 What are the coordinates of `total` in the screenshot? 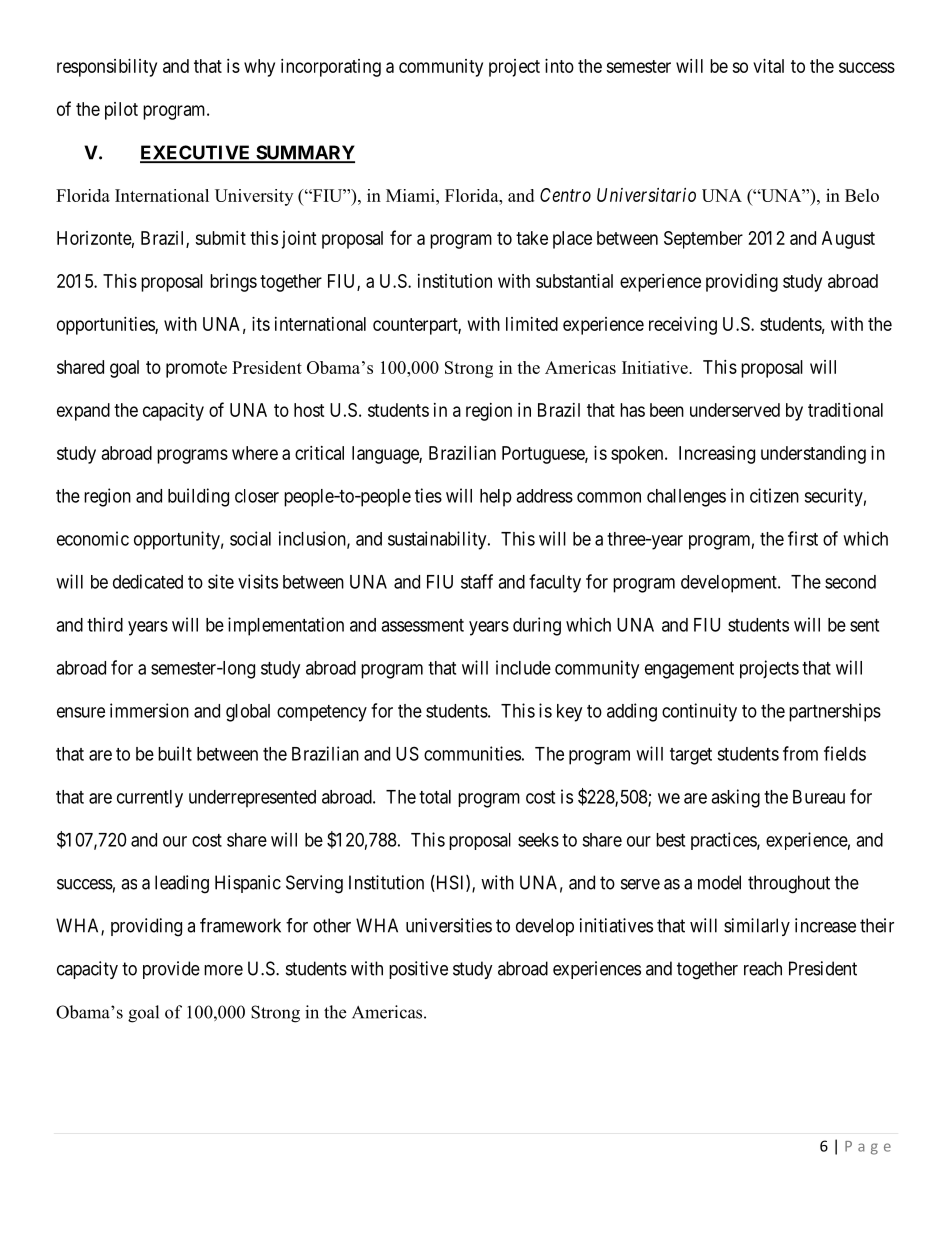 It's located at (435, 797).
